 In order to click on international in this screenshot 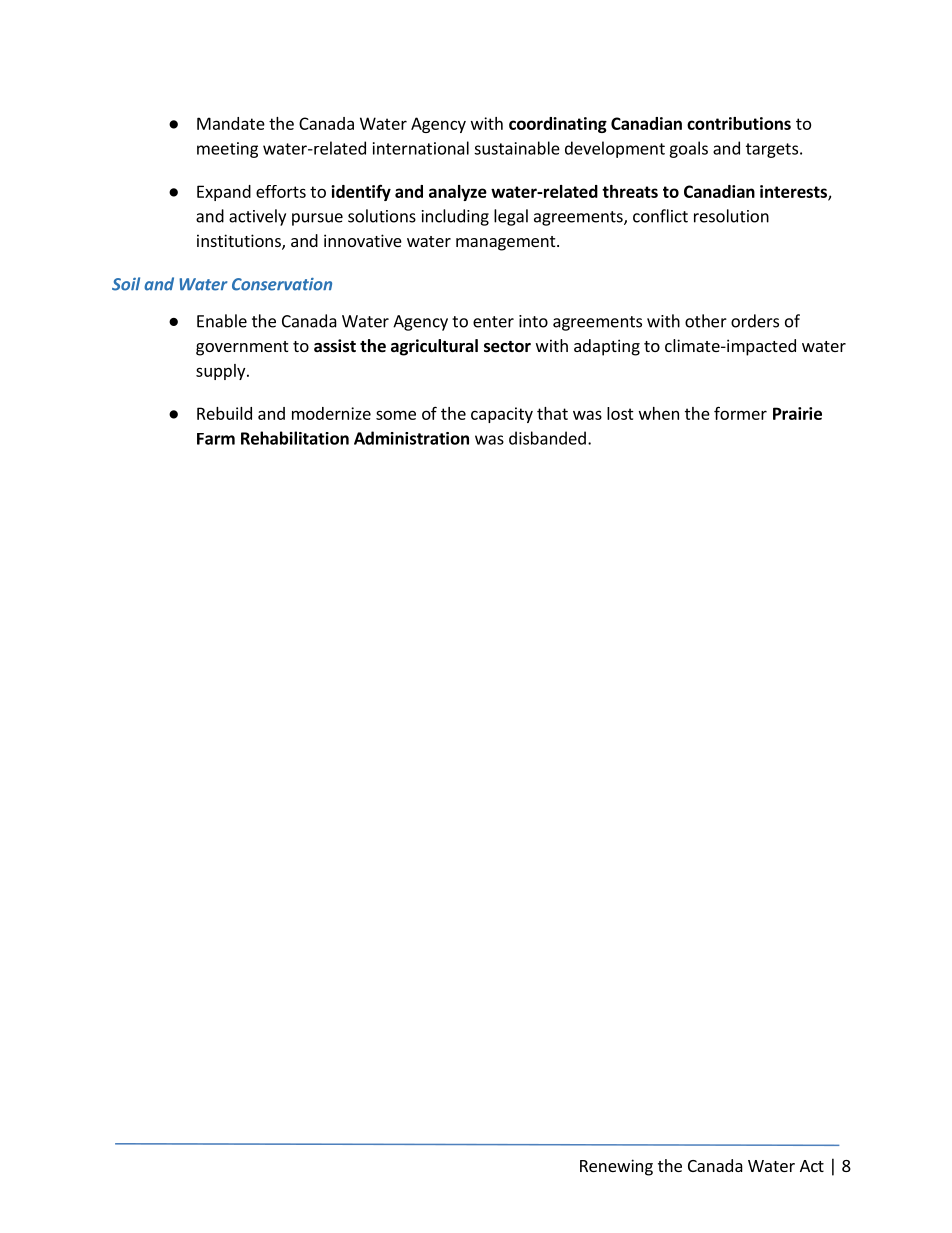, I will do `click(421, 148)`.
